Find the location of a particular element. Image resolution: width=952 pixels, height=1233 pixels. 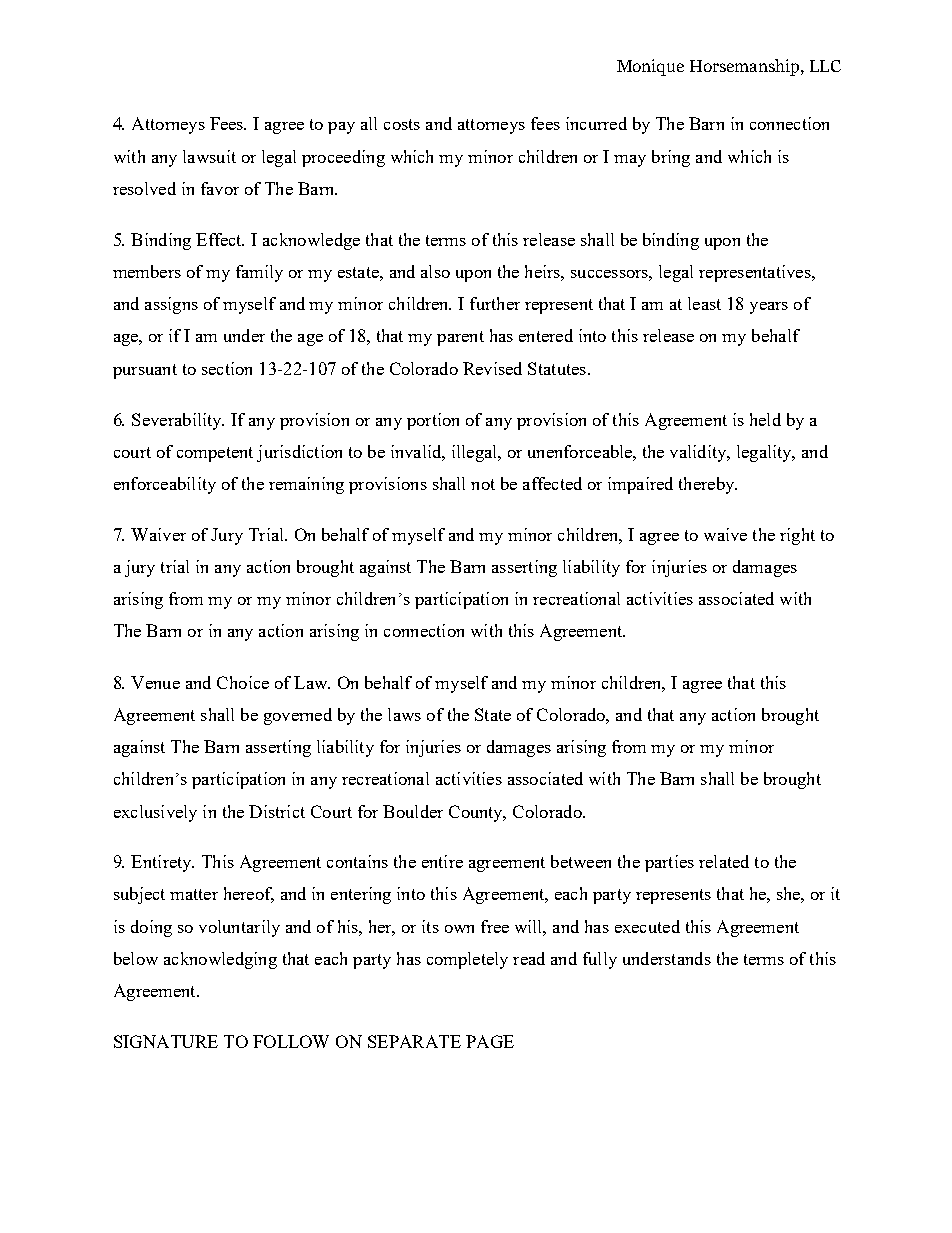

Choice is located at coordinates (243, 682).
